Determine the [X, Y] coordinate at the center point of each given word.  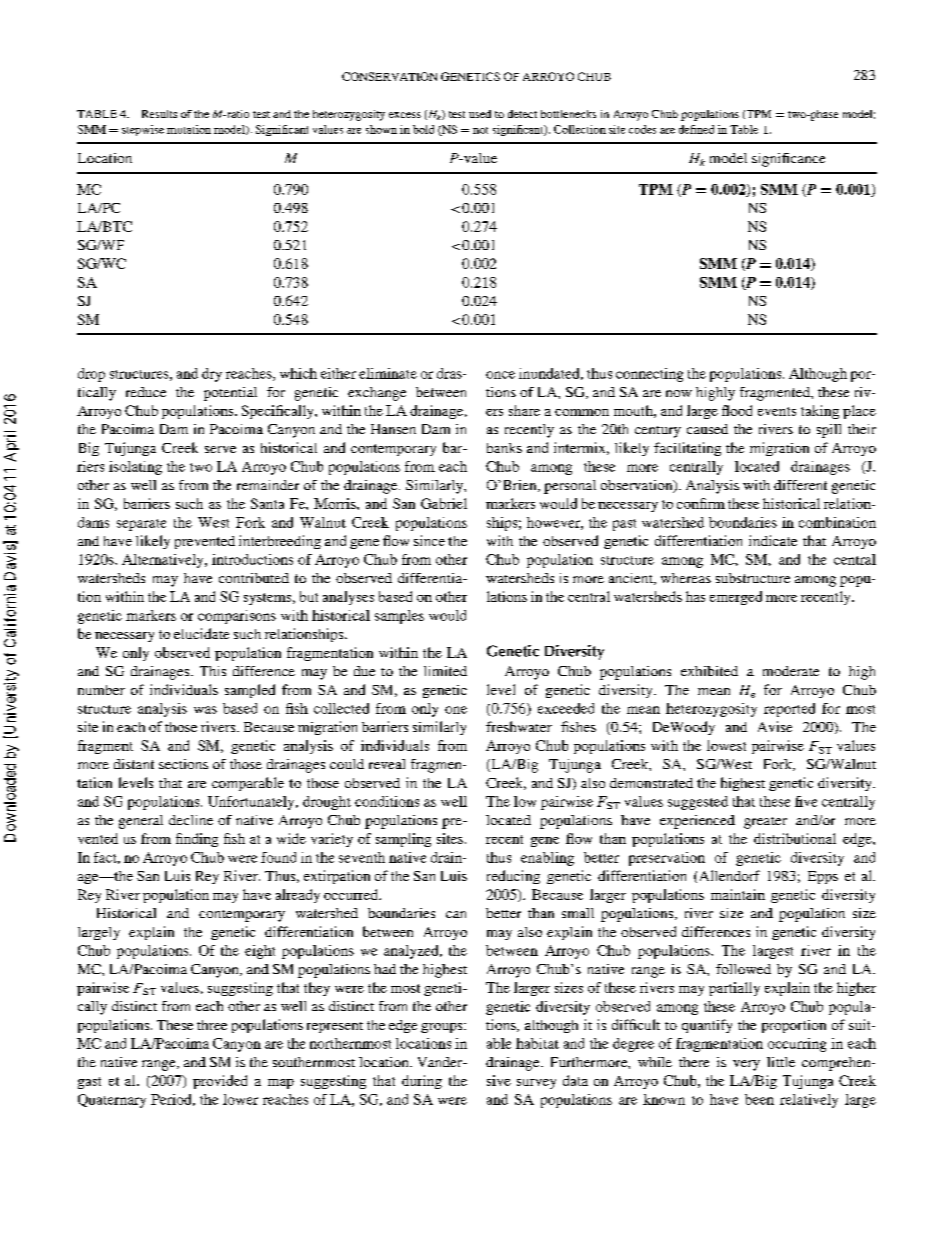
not [480, 130]
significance [788, 160]
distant [134, 764]
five [806, 801]
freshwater [519, 726]
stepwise [143, 130]
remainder [268, 485]
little [781, 1062]
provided [220, 1082]
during [422, 1082]
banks [504, 448]
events [777, 411]
